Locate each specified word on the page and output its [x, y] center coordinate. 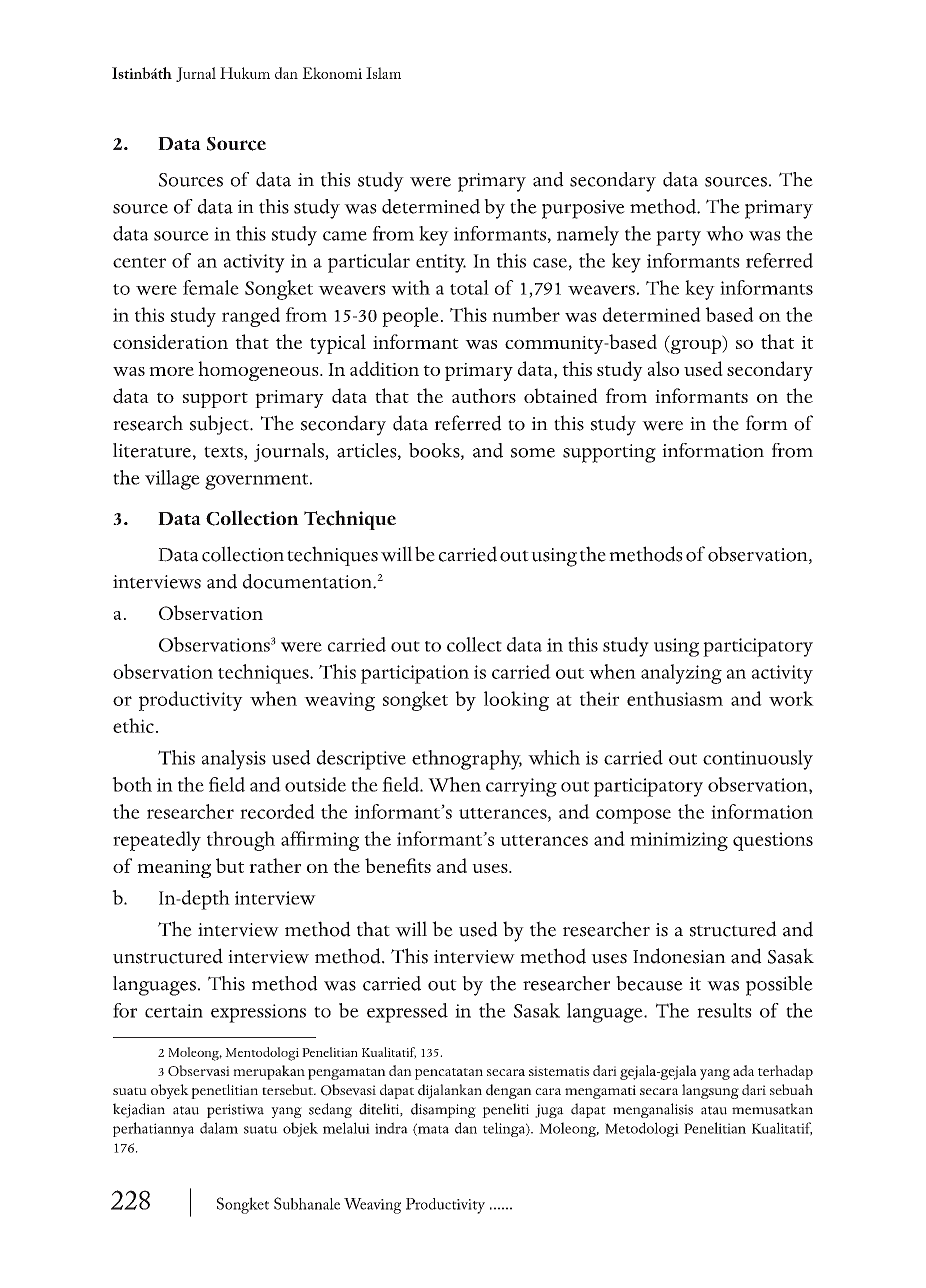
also [663, 368]
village [172, 480]
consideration [170, 341]
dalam [219, 1128]
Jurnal [196, 74]
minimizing [679, 841]
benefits [398, 865]
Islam [383, 73]
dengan [509, 1091]
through [241, 841]
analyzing [681, 674]
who [724, 233]
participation [415, 674]
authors [484, 395]
